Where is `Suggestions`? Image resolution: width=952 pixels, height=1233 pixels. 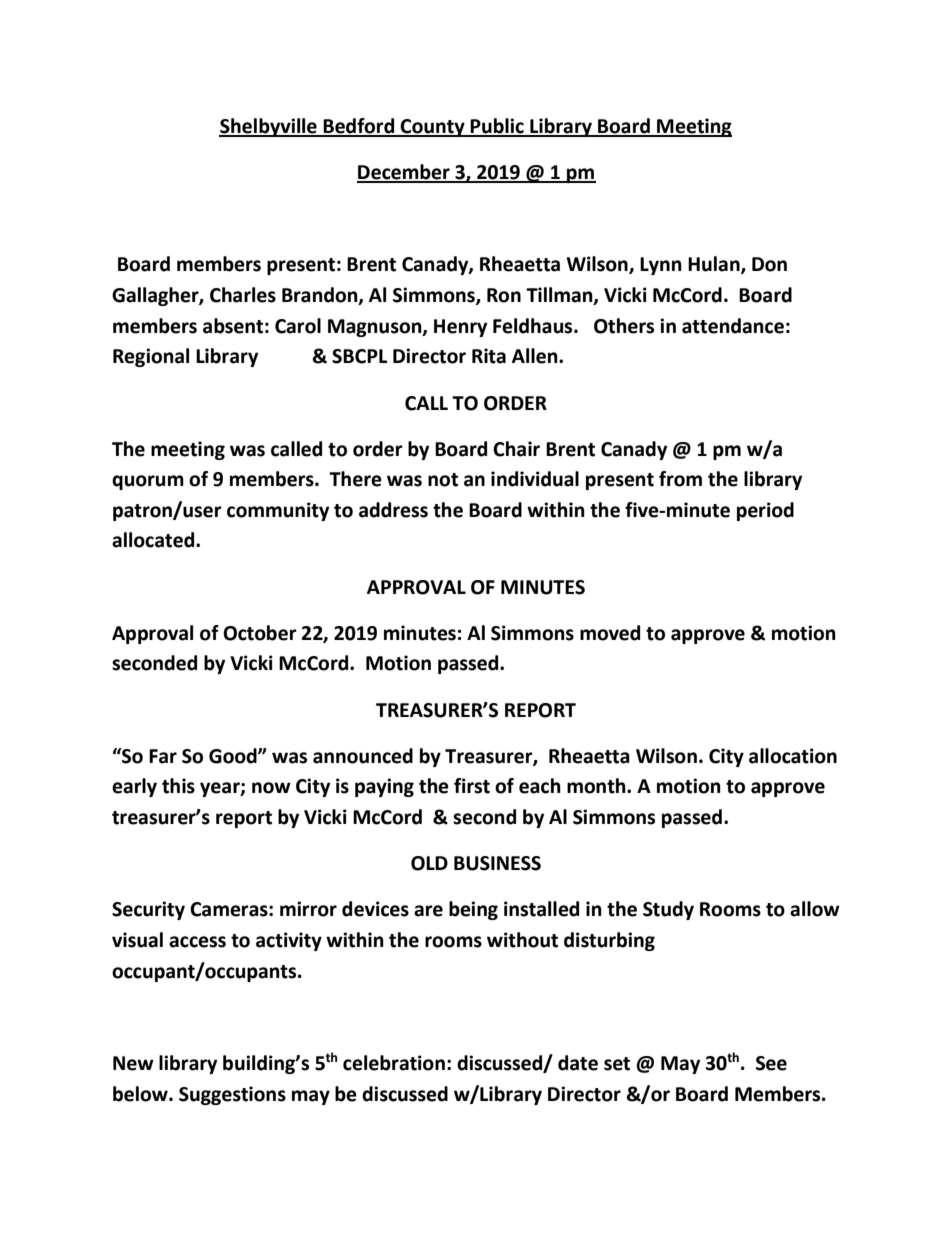 Suggestions is located at coordinates (232, 1095).
